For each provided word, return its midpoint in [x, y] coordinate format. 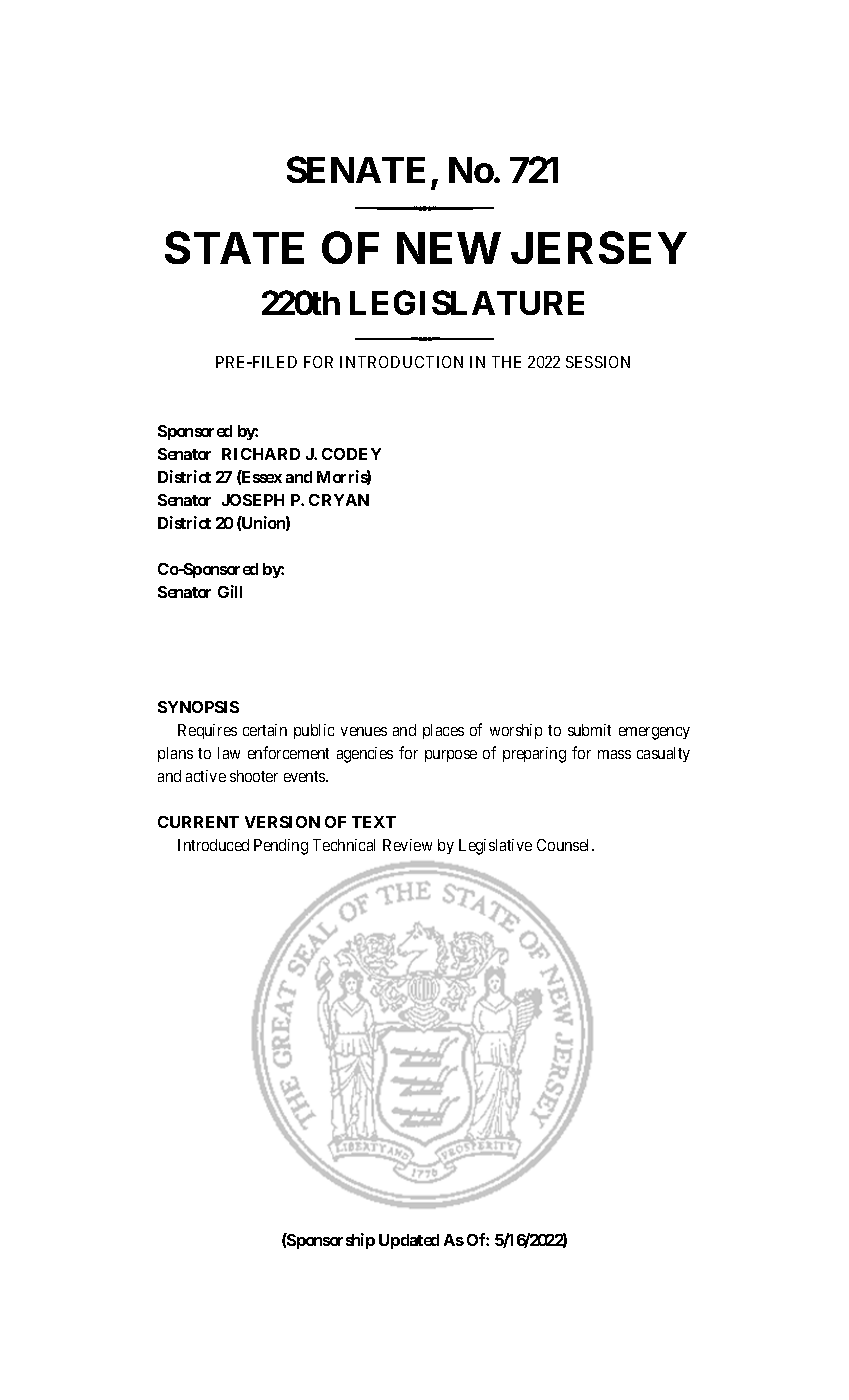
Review [407, 845]
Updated [409, 1241]
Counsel [565, 845]
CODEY [351, 454]
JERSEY [599, 247]
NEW [448, 248]
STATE [234, 247]
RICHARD [261, 454]
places [443, 731]
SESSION [598, 362]
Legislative [495, 847]
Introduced [213, 845]
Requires [207, 731]
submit [589, 730]
